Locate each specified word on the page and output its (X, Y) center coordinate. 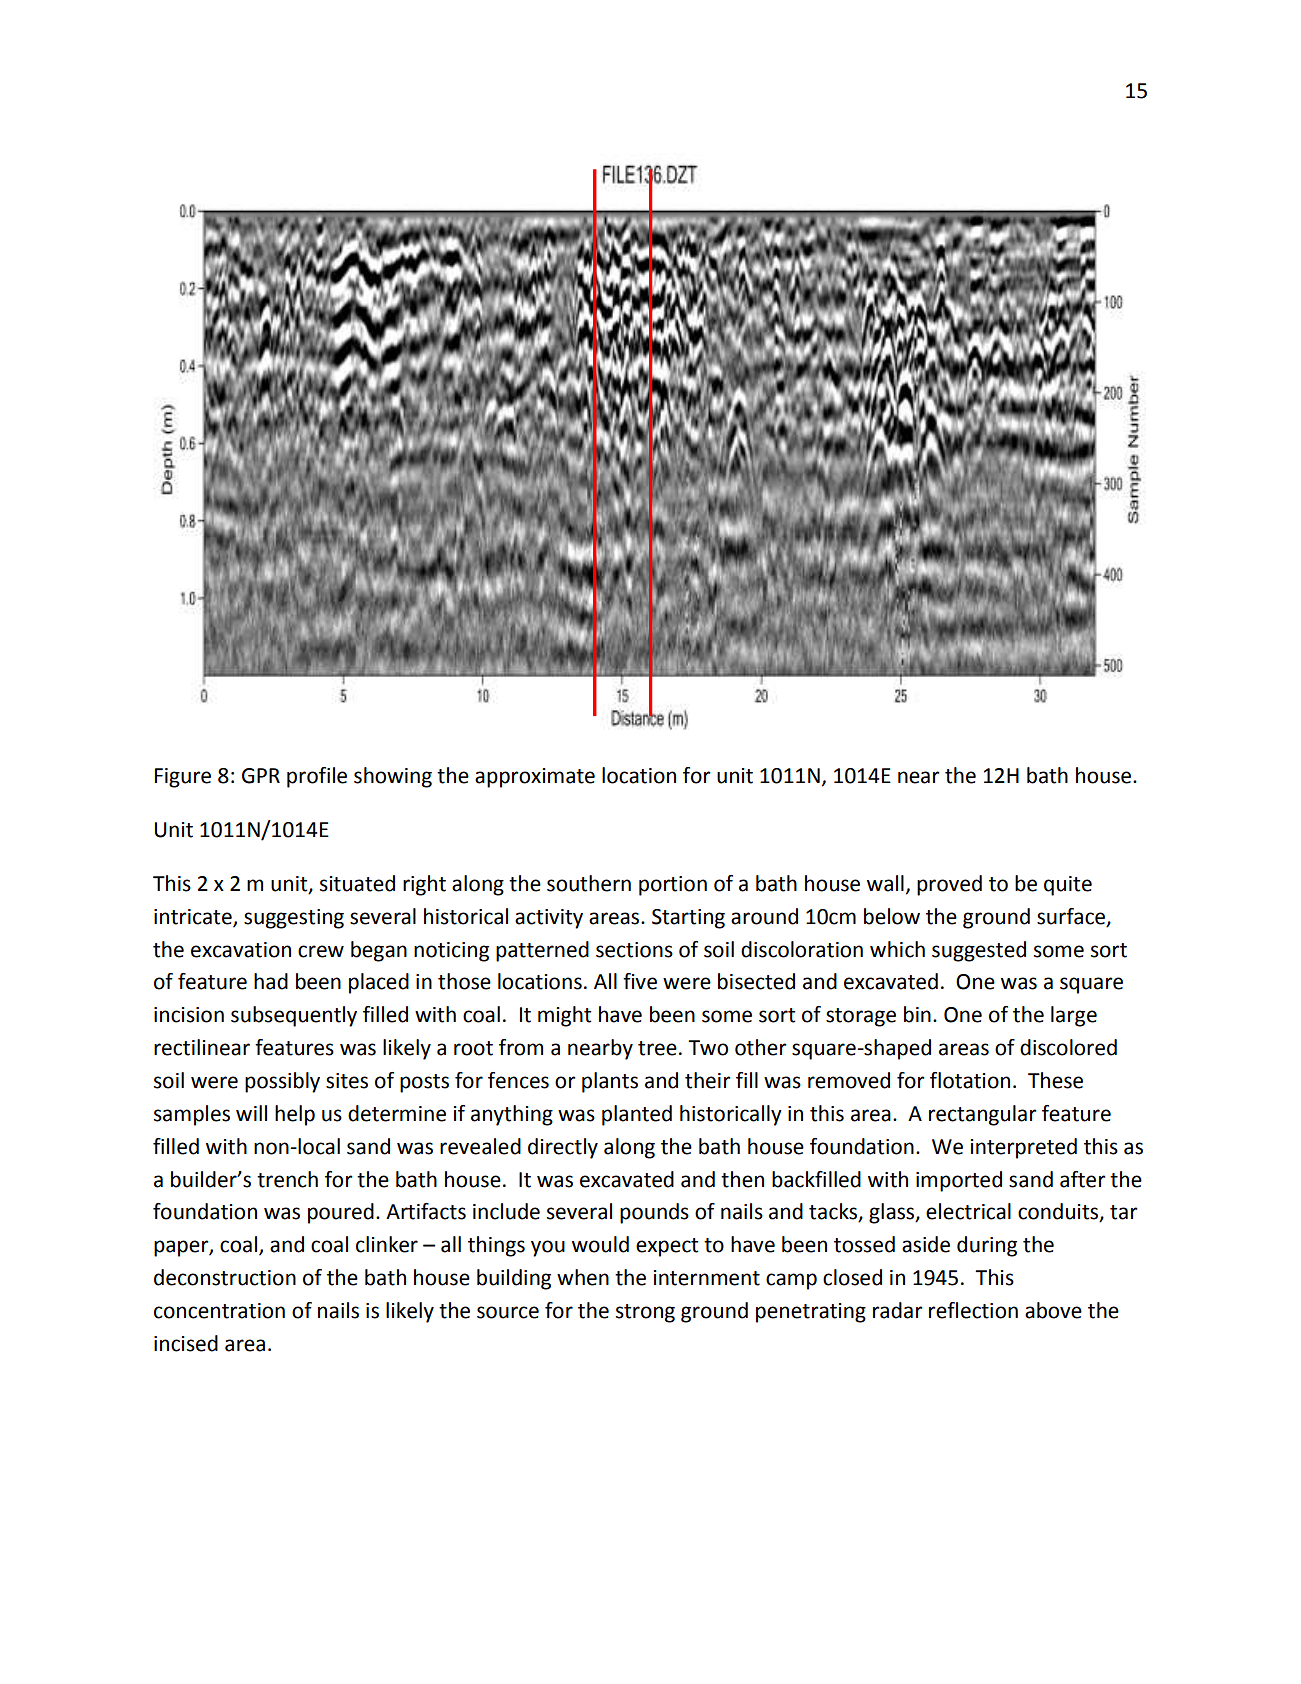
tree (657, 1048)
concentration (219, 1311)
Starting (688, 919)
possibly (282, 1082)
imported (959, 1181)
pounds (654, 1213)
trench (287, 1179)
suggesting (294, 919)
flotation (970, 1080)
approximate (535, 778)
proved (949, 885)
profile (317, 777)
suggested (979, 951)
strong (645, 1313)
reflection (973, 1310)
